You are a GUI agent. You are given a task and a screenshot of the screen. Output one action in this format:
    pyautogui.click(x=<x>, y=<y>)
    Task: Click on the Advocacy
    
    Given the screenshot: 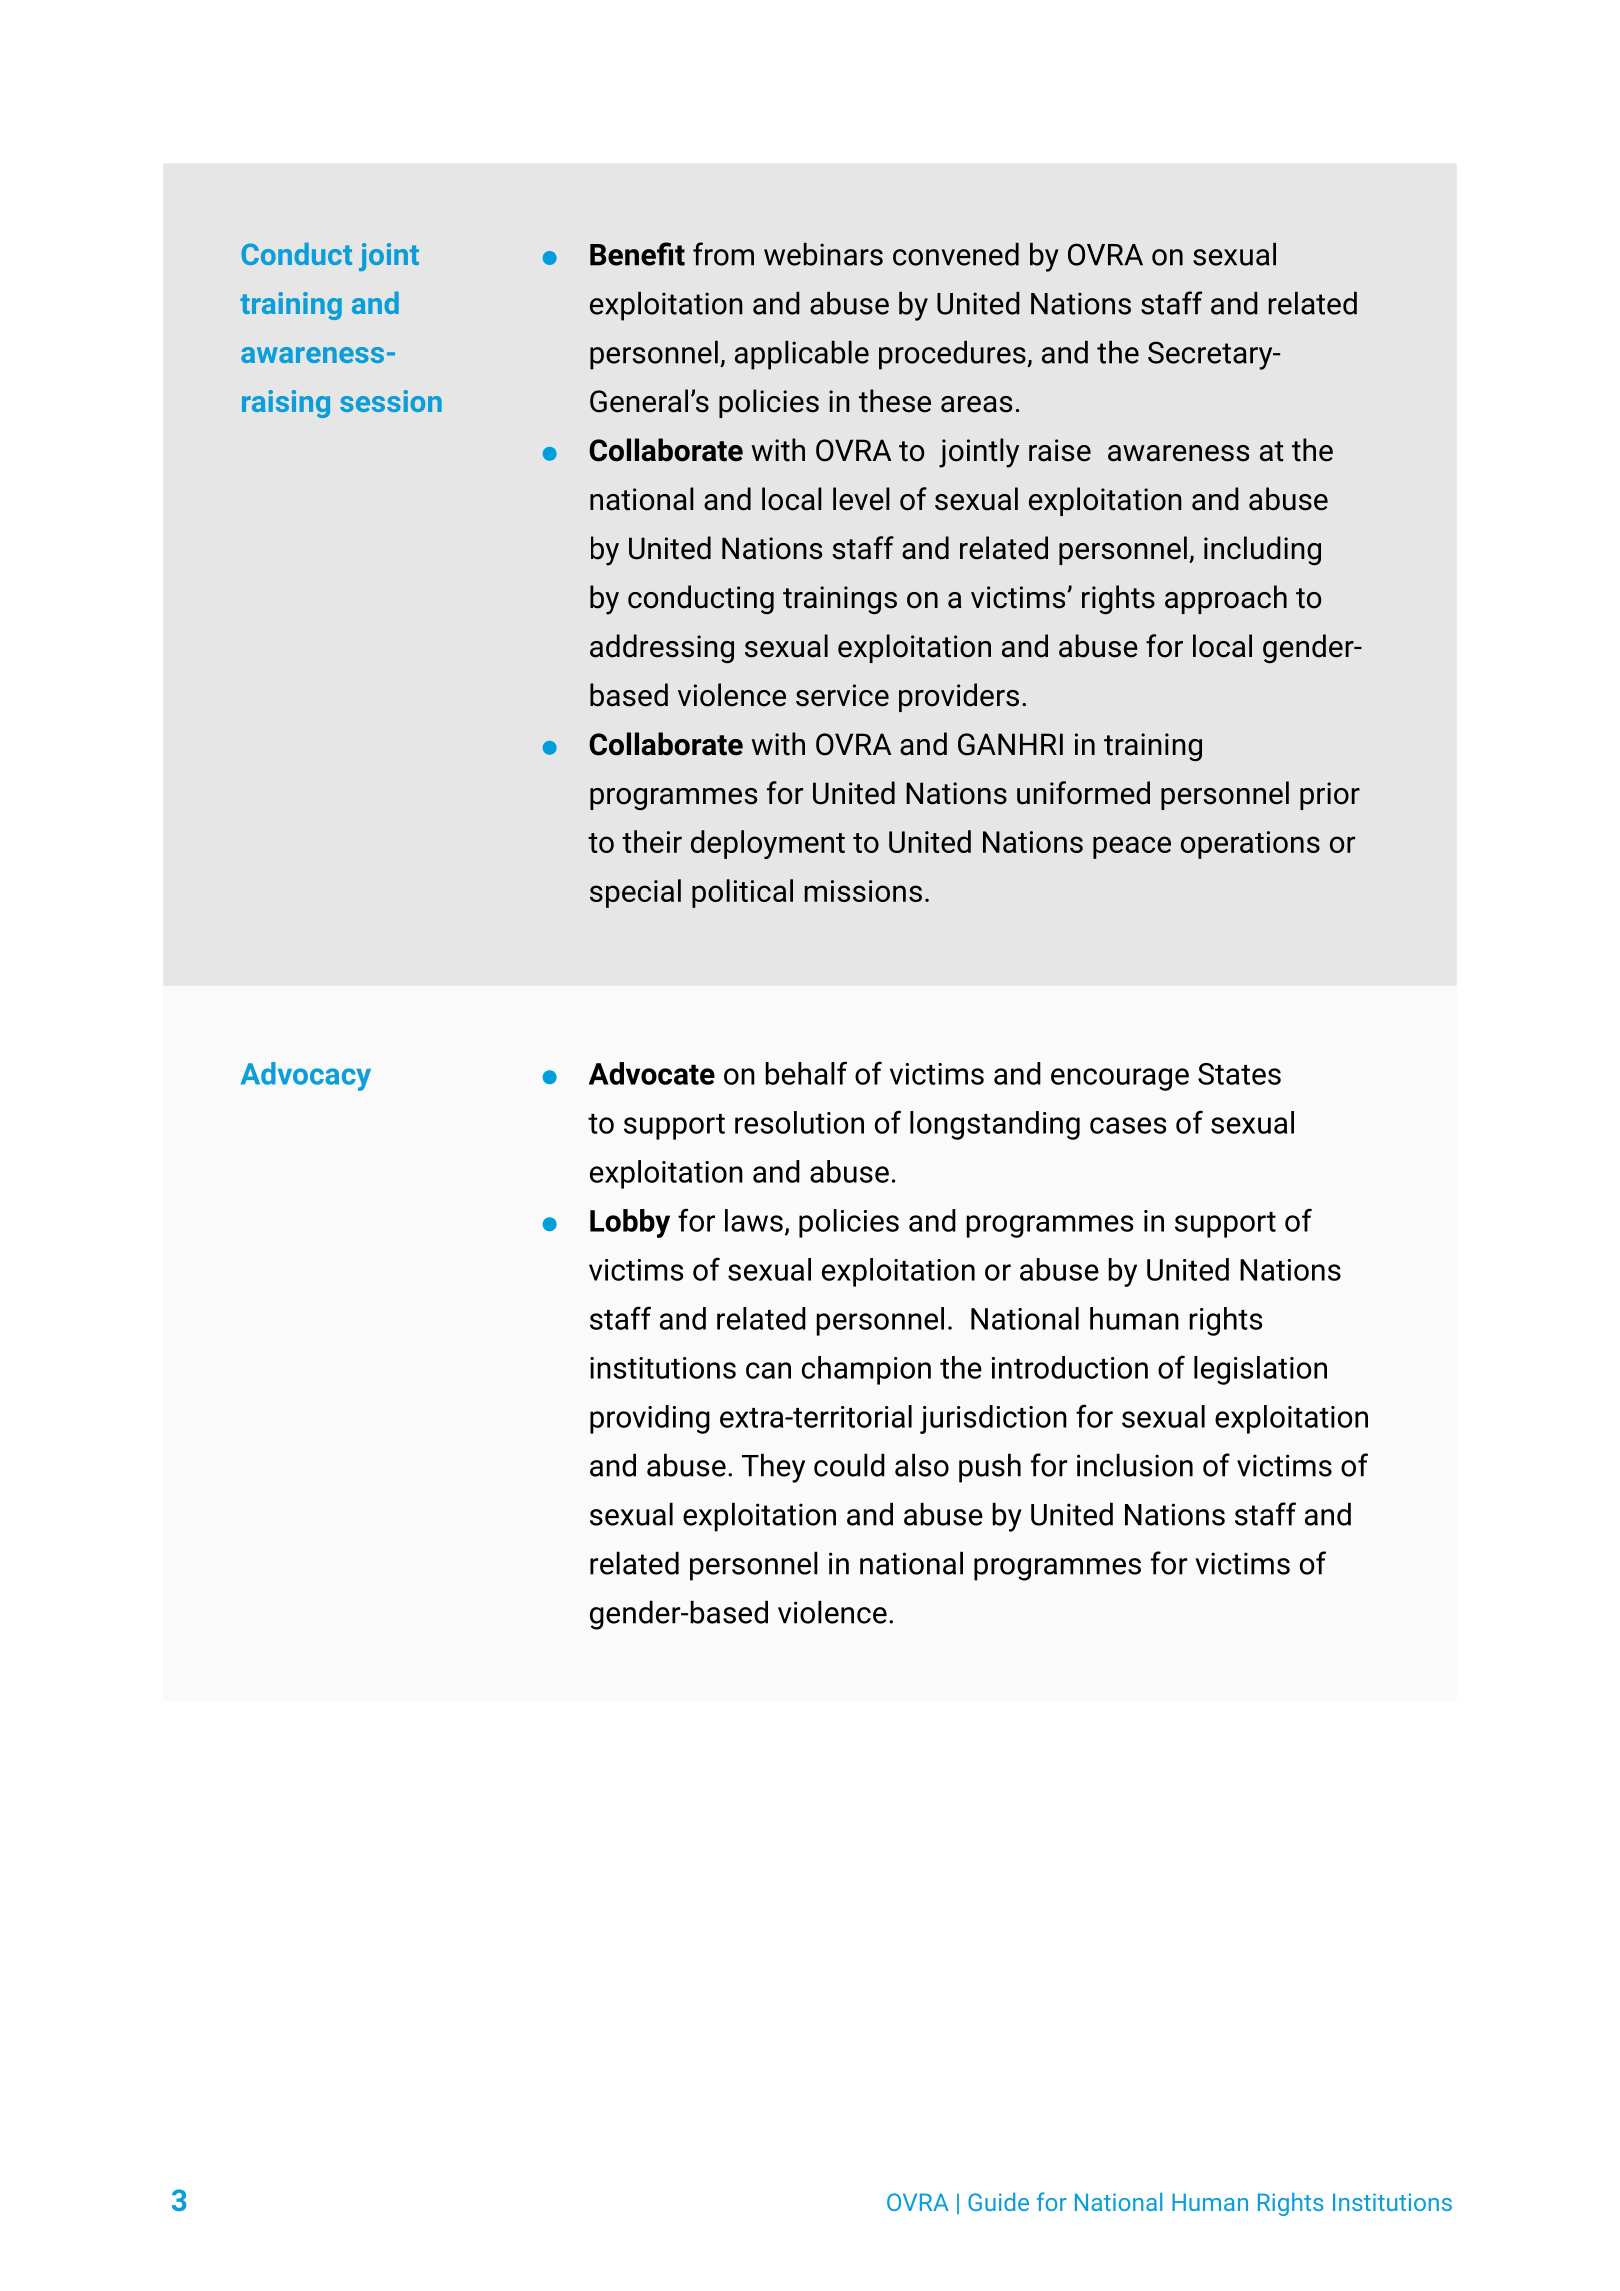 What is the action you would take?
    pyautogui.click(x=306, y=1076)
